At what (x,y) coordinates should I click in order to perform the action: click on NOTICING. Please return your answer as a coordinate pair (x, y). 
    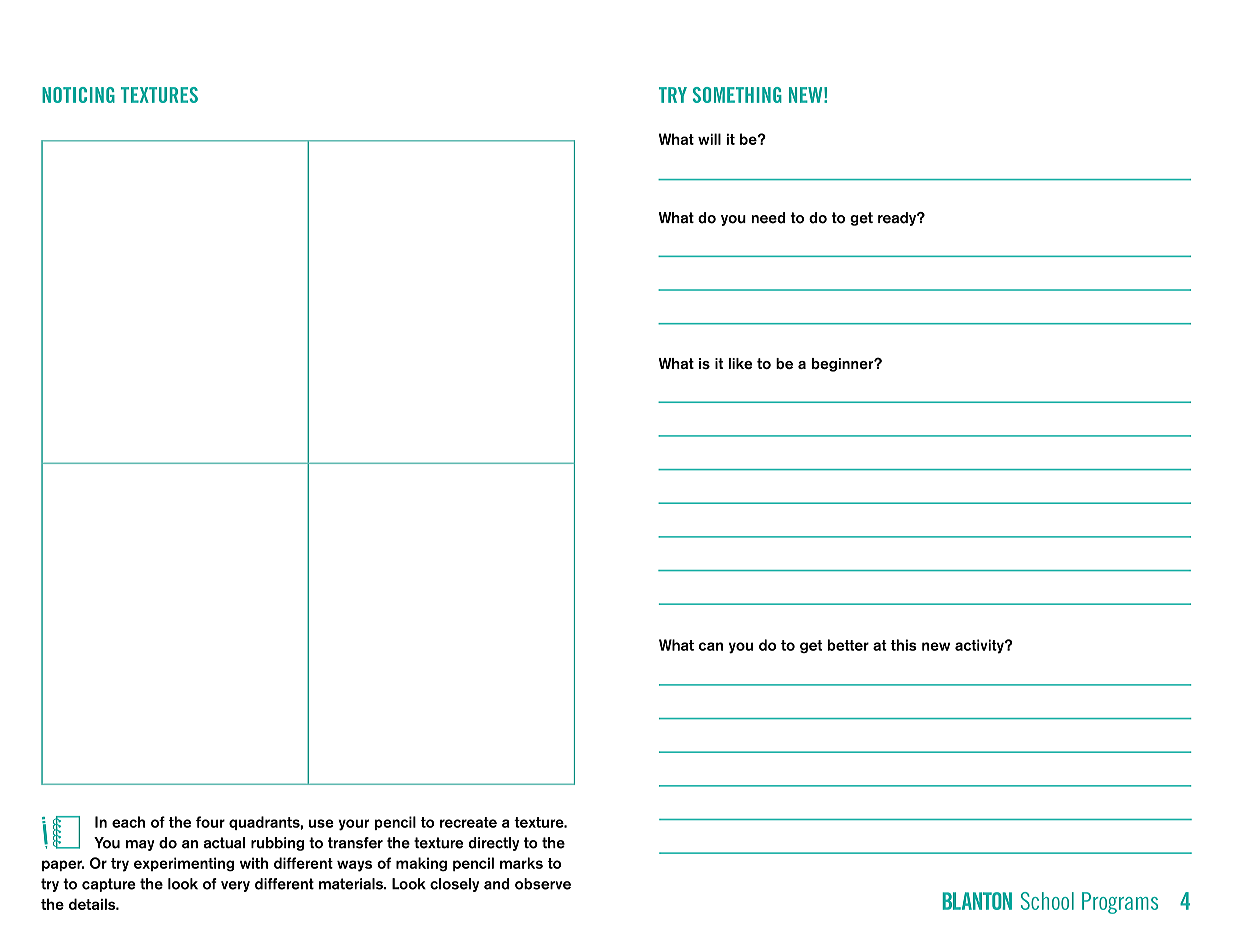
    Looking at the image, I should click on (78, 95).
